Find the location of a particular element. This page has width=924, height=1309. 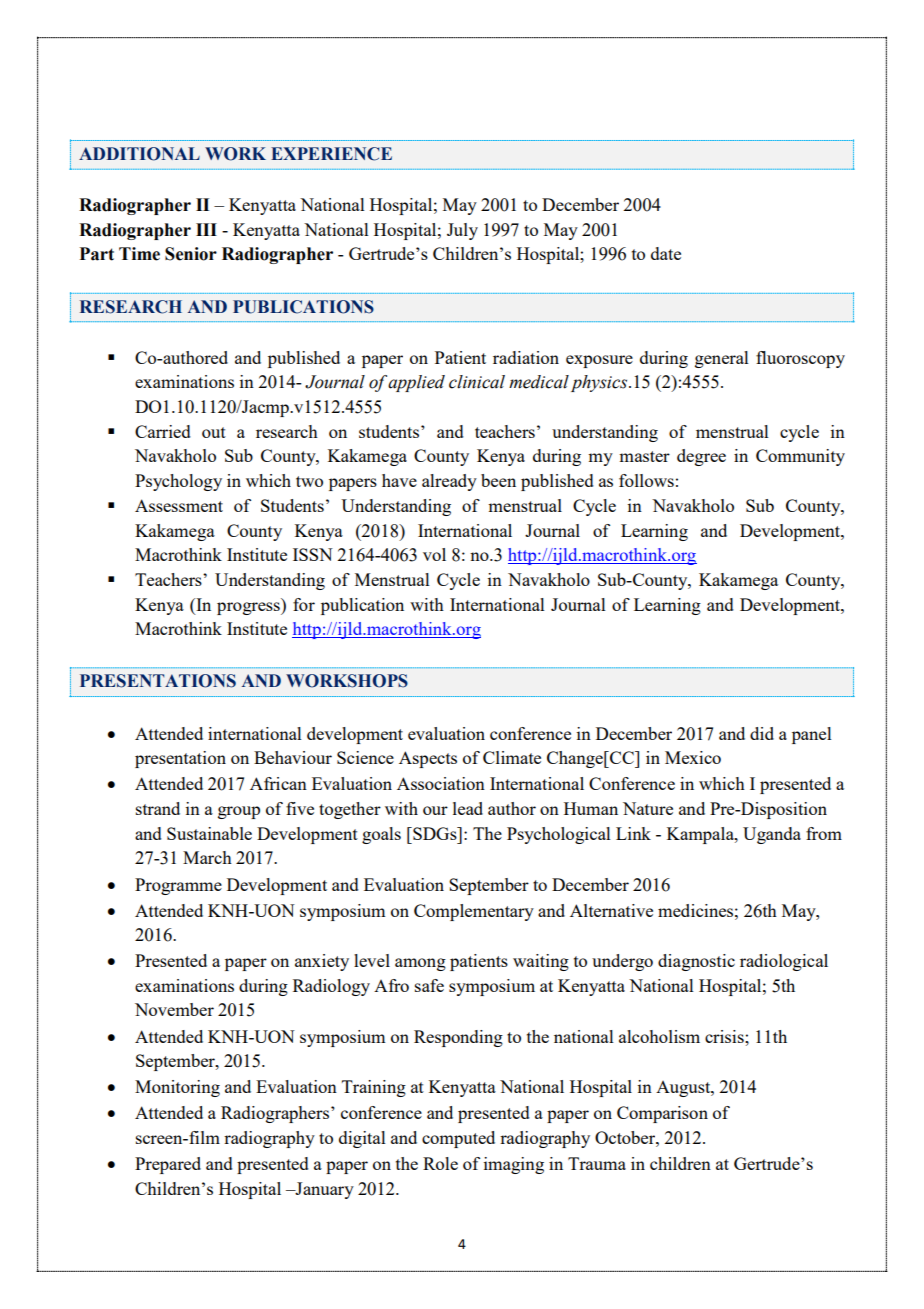

lead is located at coordinates (468, 808).
